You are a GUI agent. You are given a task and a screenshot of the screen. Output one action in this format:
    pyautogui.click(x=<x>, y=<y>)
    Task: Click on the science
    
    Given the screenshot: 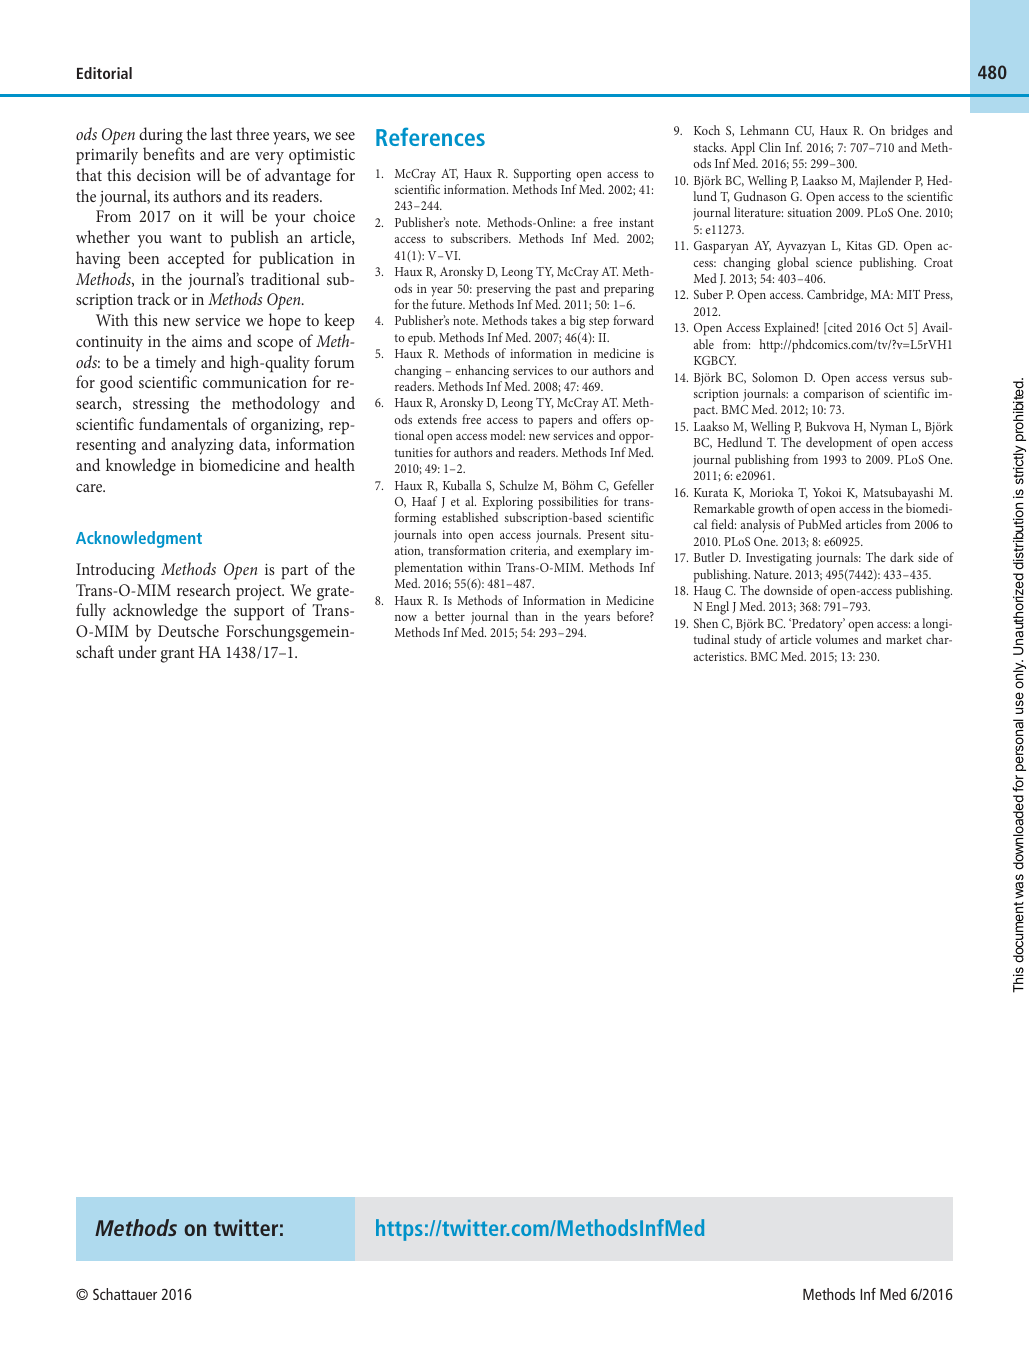 What is the action you would take?
    pyautogui.click(x=834, y=262)
